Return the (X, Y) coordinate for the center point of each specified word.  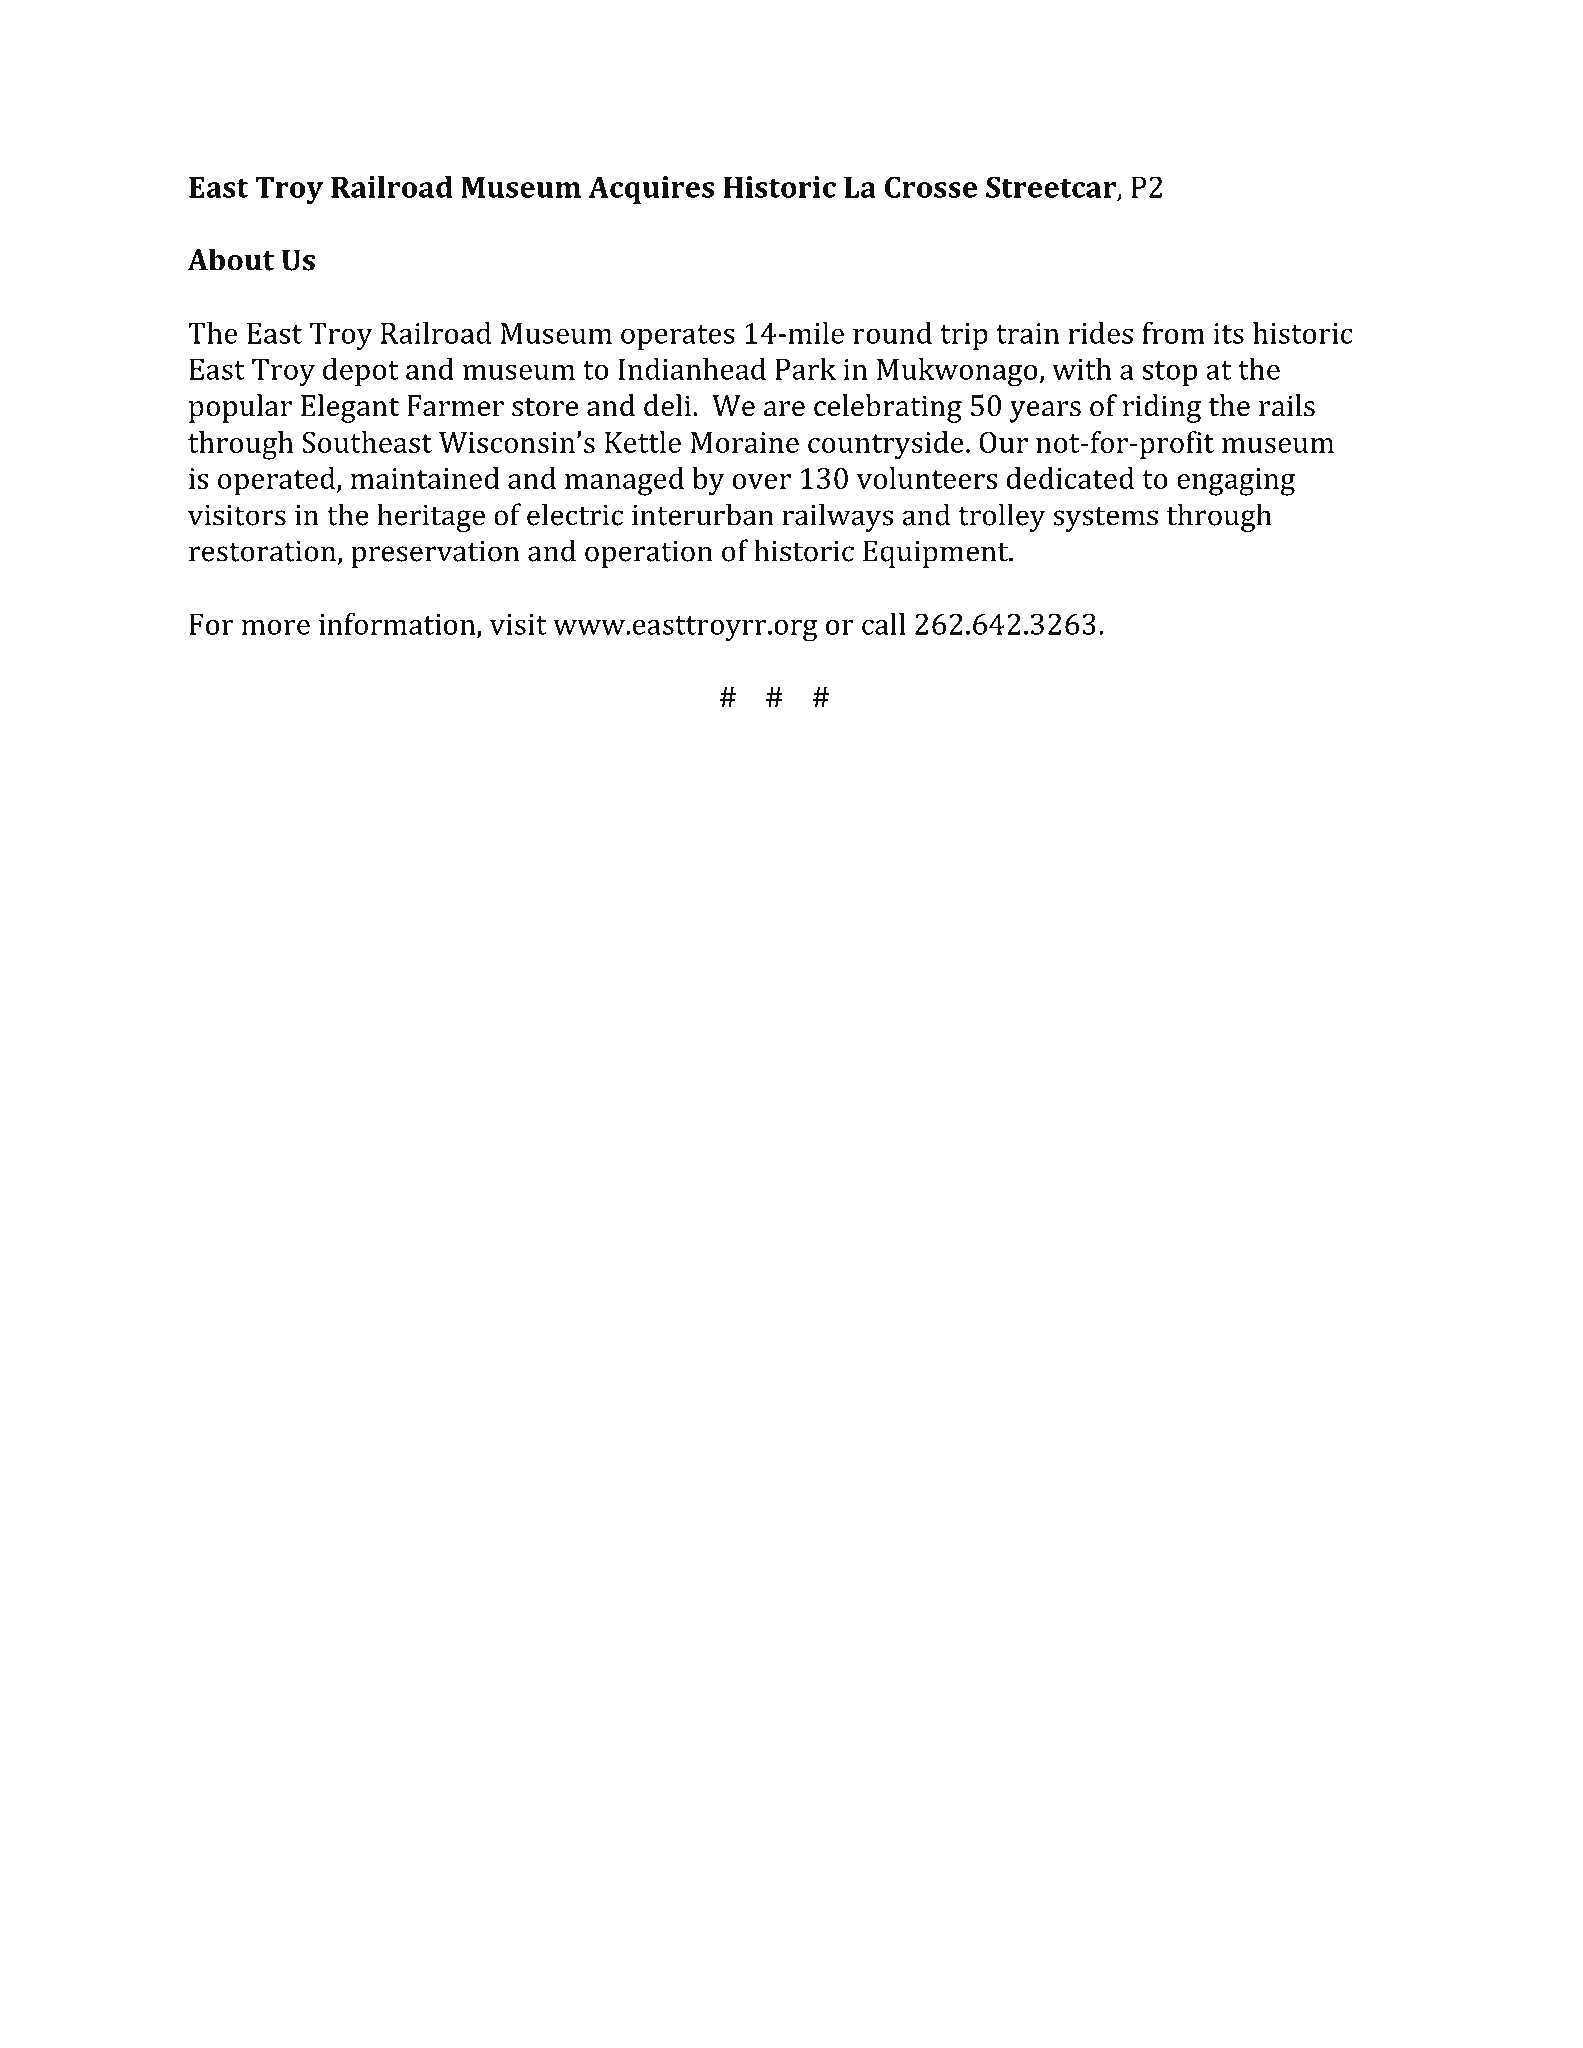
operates (678, 337)
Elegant (350, 408)
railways (837, 517)
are (784, 409)
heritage (431, 517)
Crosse (931, 187)
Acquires (651, 190)
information (398, 624)
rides (1100, 333)
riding (1162, 408)
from (1173, 332)
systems (1105, 519)
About (230, 259)
